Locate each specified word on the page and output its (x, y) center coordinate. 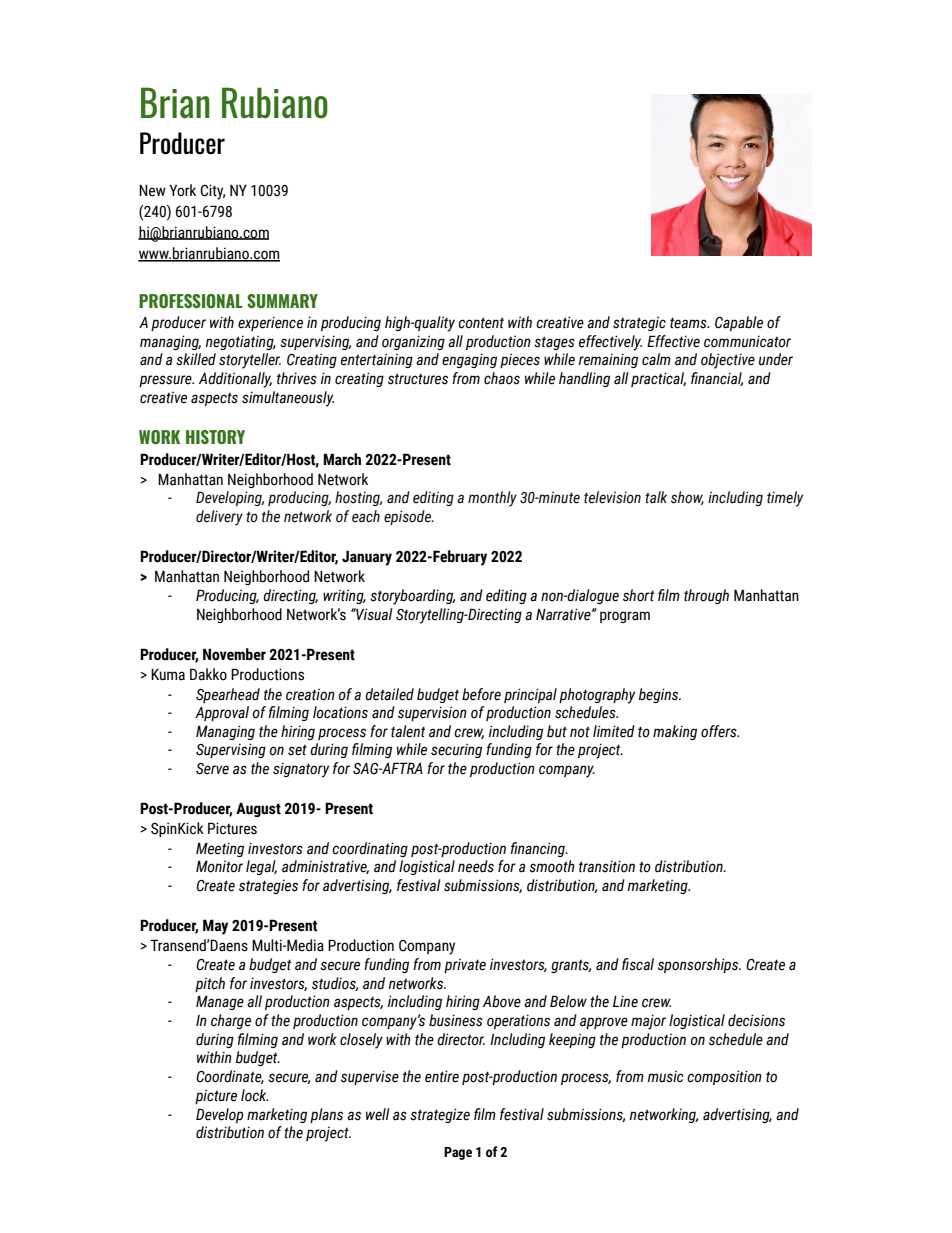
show (687, 498)
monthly (492, 499)
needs (476, 866)
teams (689, 323)
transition (607, 866)
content (481, 323)
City (213, 192)
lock (254, 1095)
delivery (219, 518)
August (258, 809)
